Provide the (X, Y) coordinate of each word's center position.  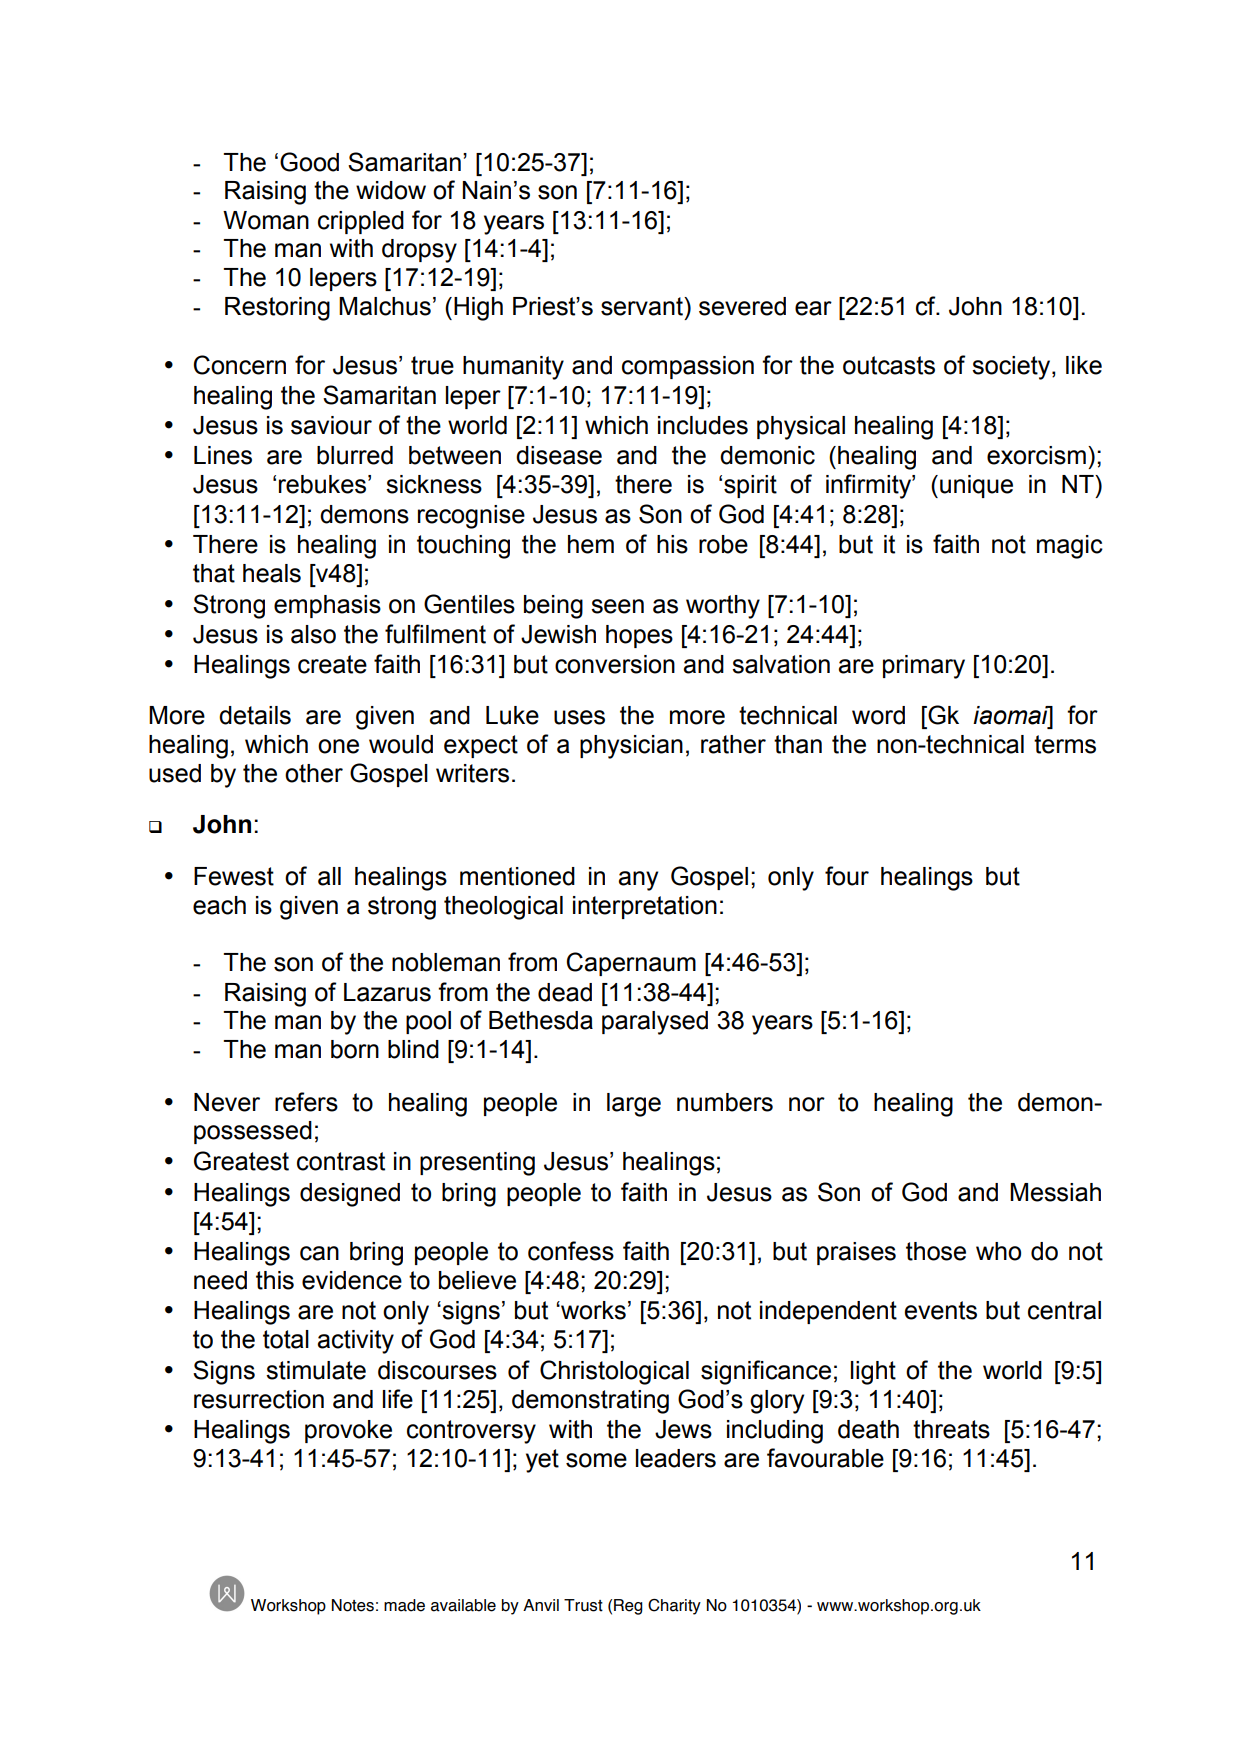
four (847, 876)
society (1012, 368)
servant (643, 306)
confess (571, 1251)
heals (272, 573)
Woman (266, 220)
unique (976, 486)
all (329, 876)
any (638, 881)
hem (591, 544)
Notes (353, 1605)
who (998, 1251)
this (275, 1280)
